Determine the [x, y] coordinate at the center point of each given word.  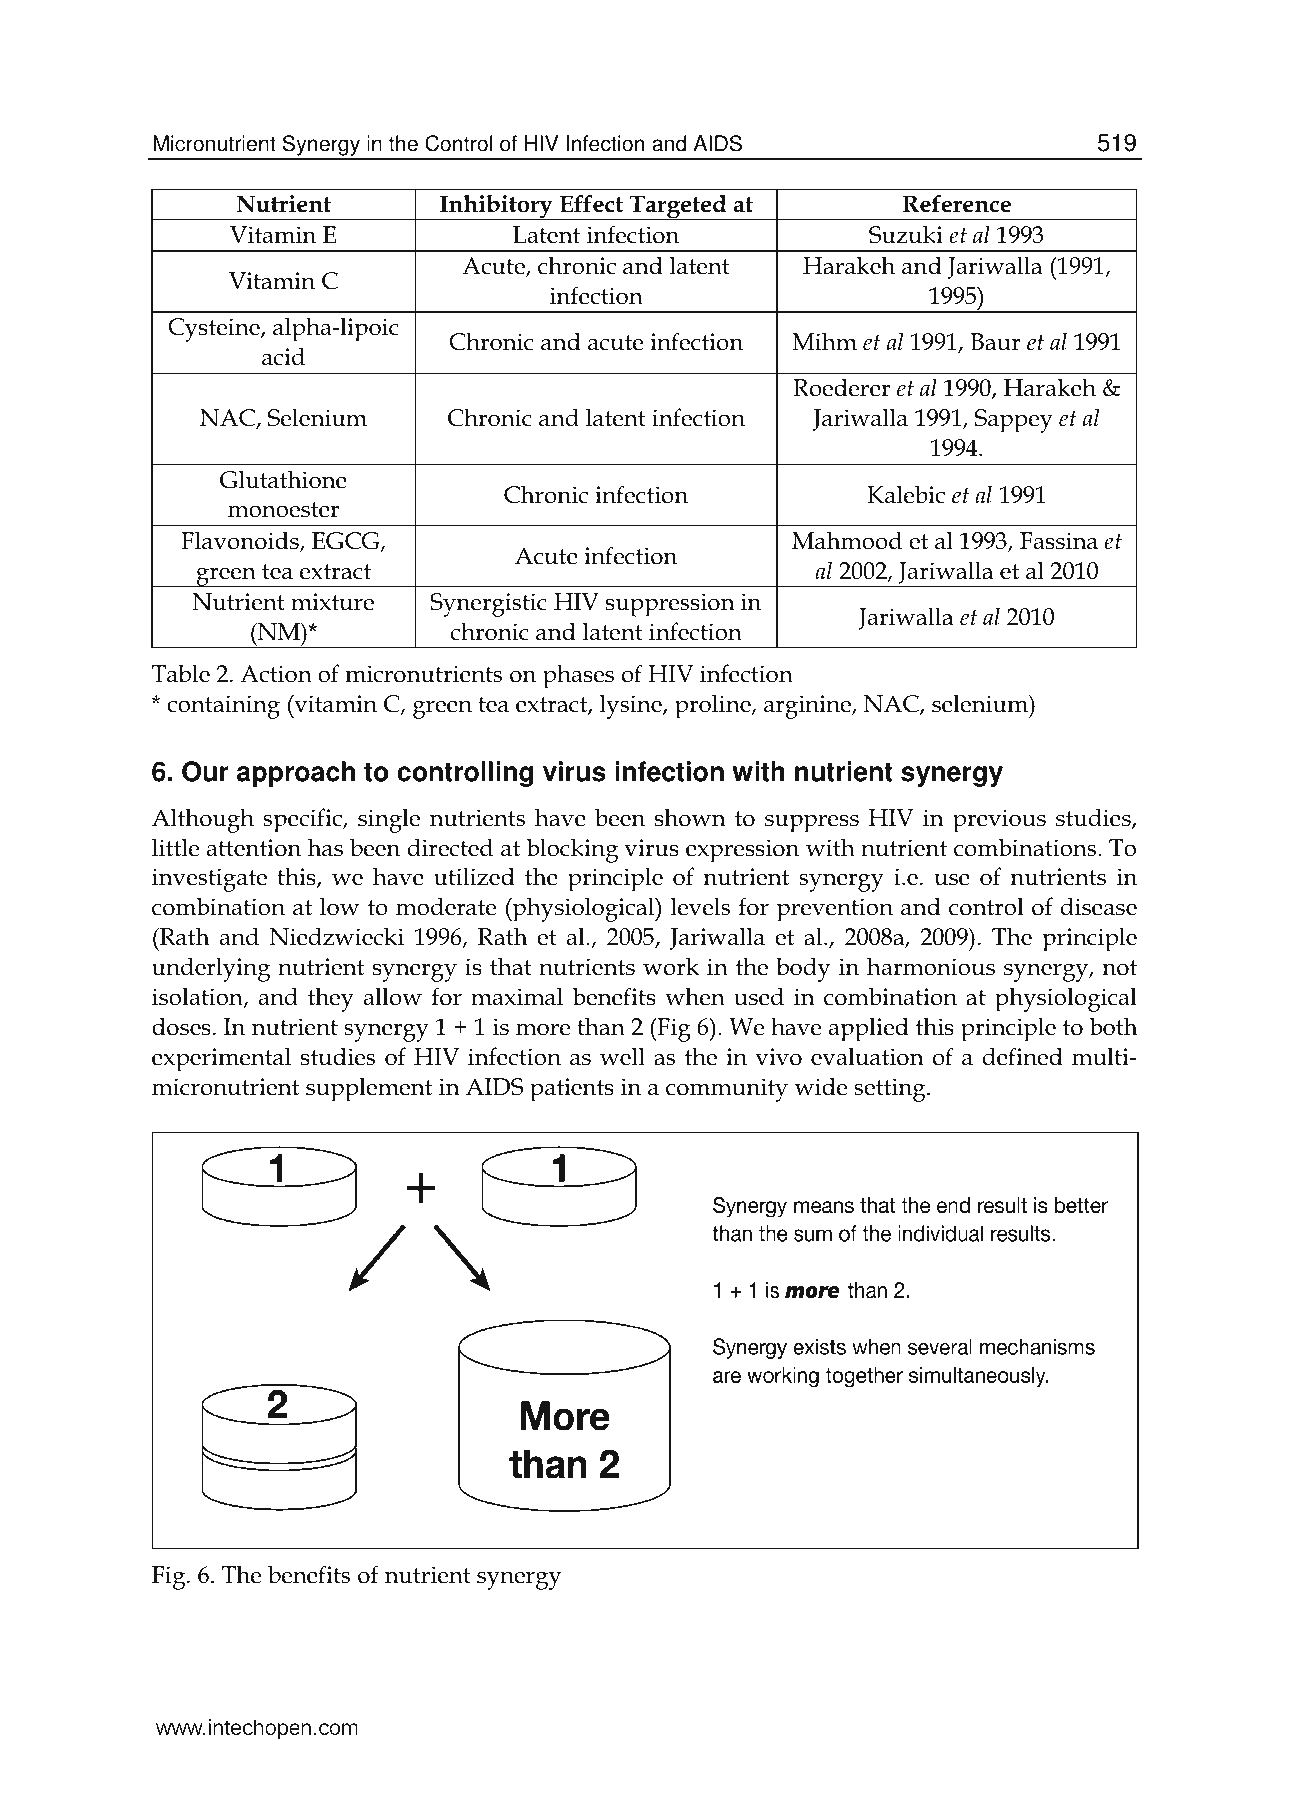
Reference [957, 203]
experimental [221, 1059]
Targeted [678, 207]
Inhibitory [496, 207]
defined [1023, 1056]
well [622, 1056]
